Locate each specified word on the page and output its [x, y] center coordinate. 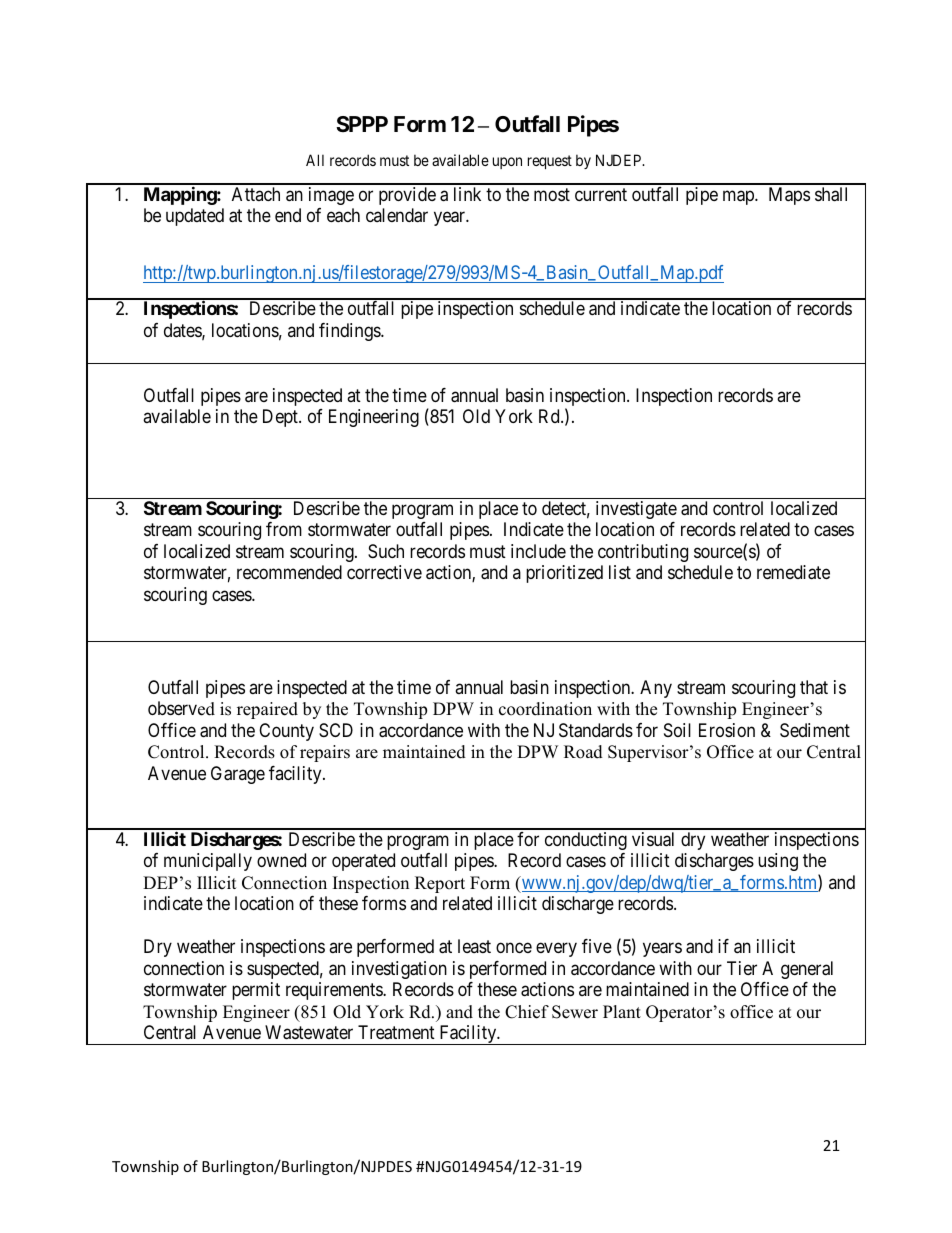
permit [256, 991]
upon [507, 163]
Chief [527, 1012]
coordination [545, 709]
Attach [256, 194]
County [286, 732]
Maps [789, 196]
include [538, 551]
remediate [793, 572]
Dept [281, 418]
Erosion [727, 730]
